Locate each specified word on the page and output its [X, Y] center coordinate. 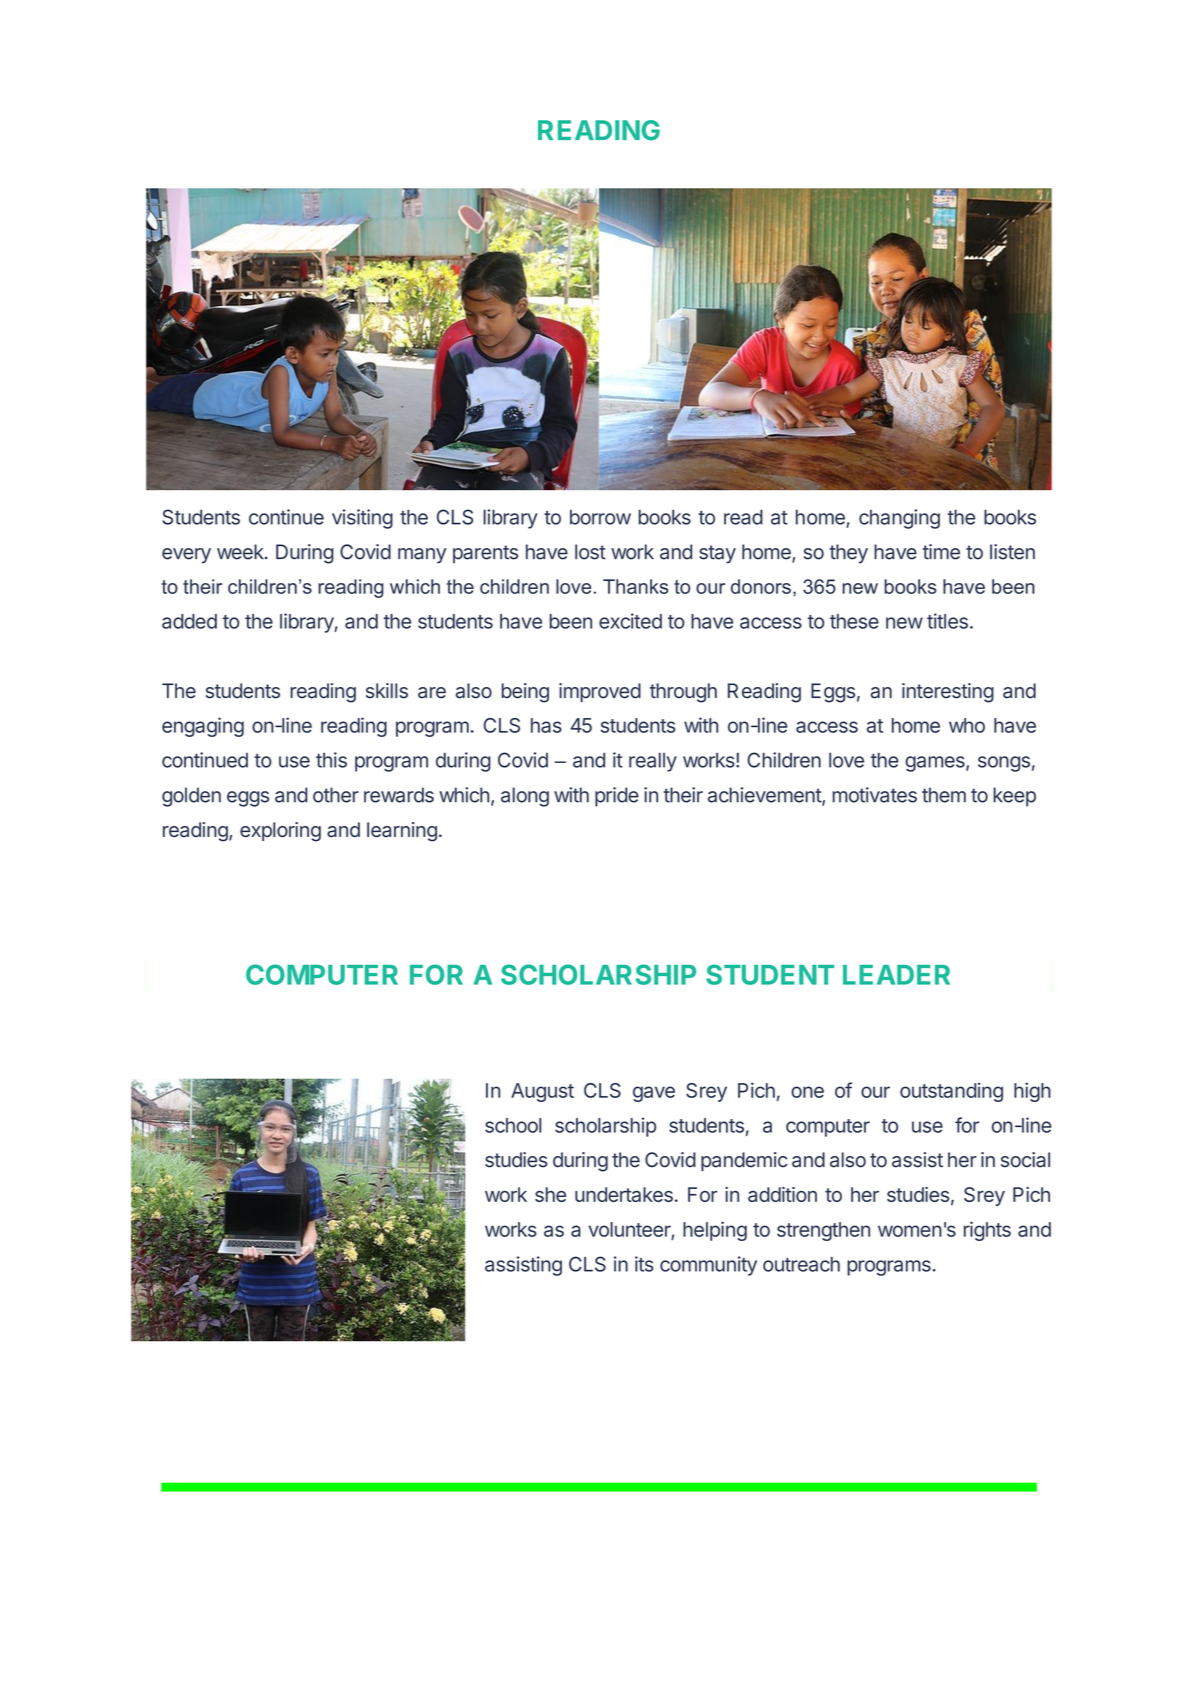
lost [590, 552]
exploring [280, 832]
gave [654, 1094]
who [967, 725]
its [644, 1264]
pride [617, 797]
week [241, 552]
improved [600, 692]
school [513, 1125]
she [550, 1194]
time [941, 552]
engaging [203, 727]
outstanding [951, 1092]
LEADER [896, 975]
